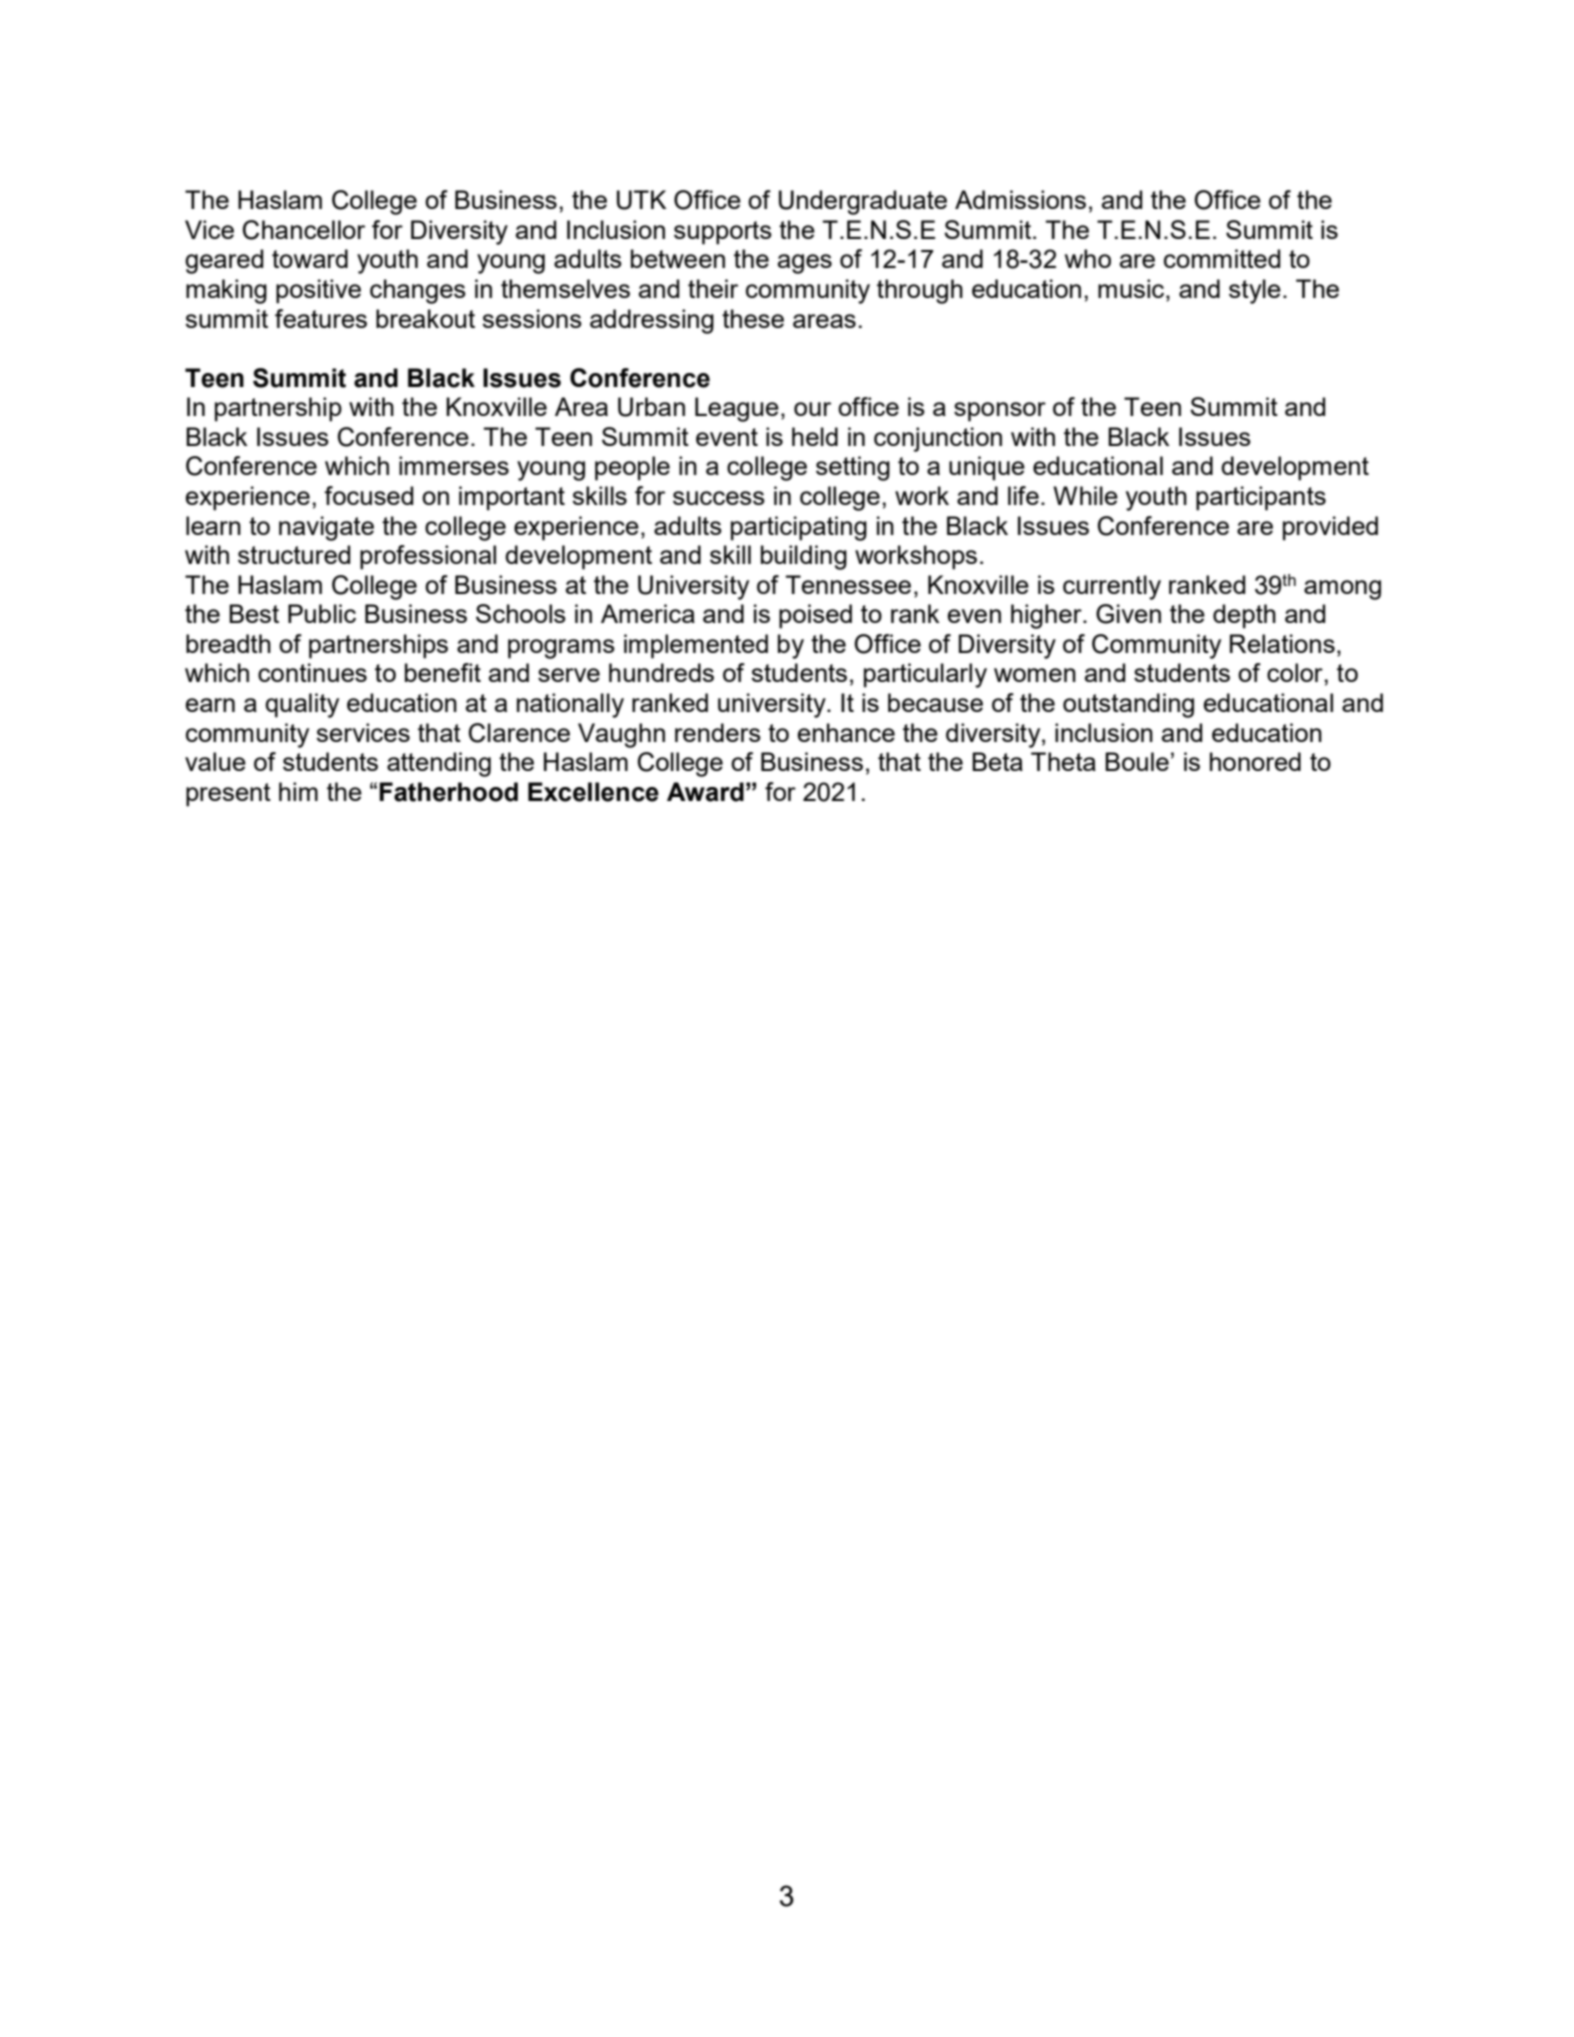 The width and height of the image is (1574, 2037). What do you see at coordinates (1261, 498) in the image?
I see `participants` at bounding box center [1261, 498].
